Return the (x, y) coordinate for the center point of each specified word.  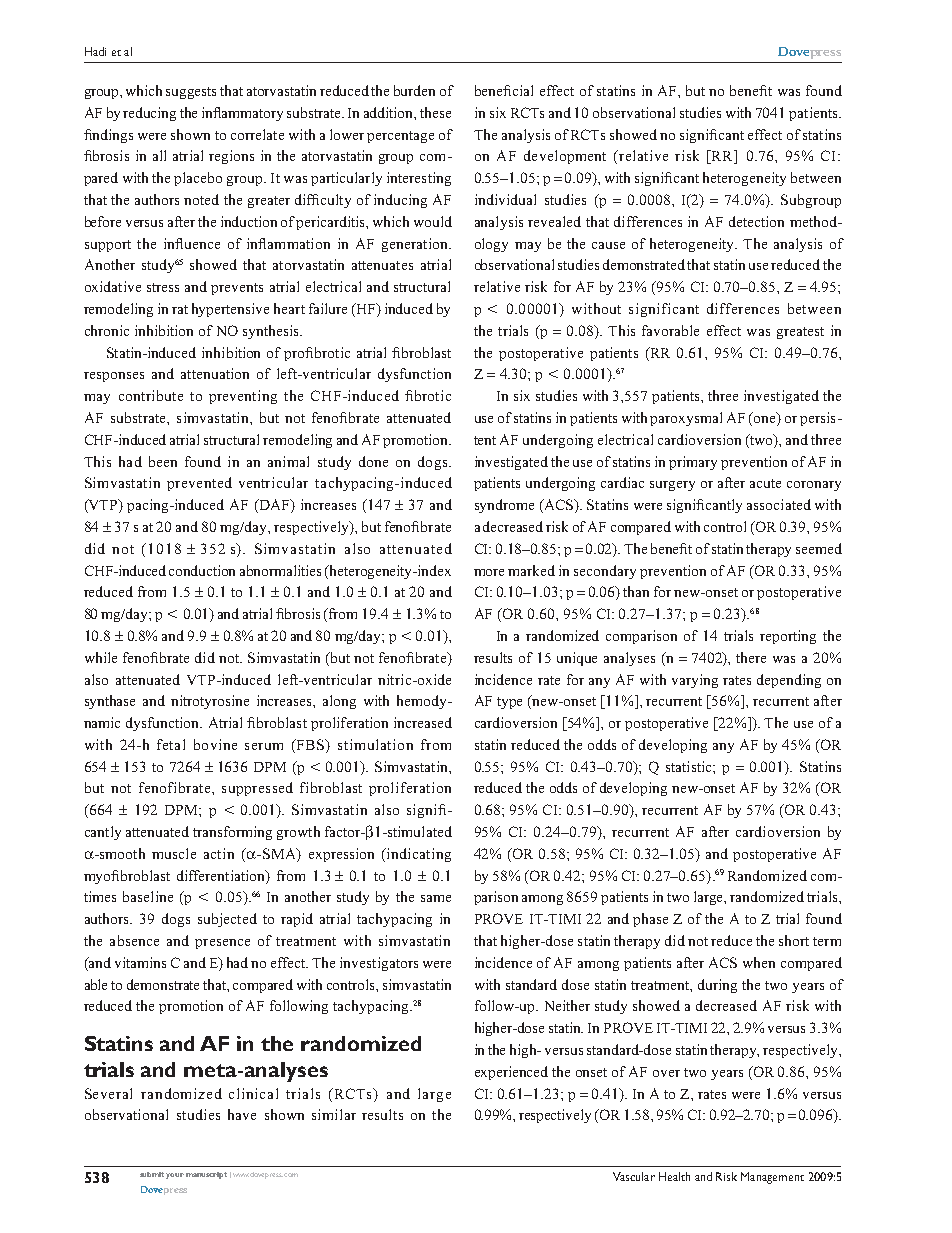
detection (756, 221)
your (175, 1176)
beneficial (504, 90)
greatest (800, 333)
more (489, 572)
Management (772, 1178)
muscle (174, 853)
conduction (202, 570)
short (794, 940)
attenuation (215, 373)
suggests (191, 93)
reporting (788, 637)
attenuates (382, 265)
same (436, 898)
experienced (511, 1073)
